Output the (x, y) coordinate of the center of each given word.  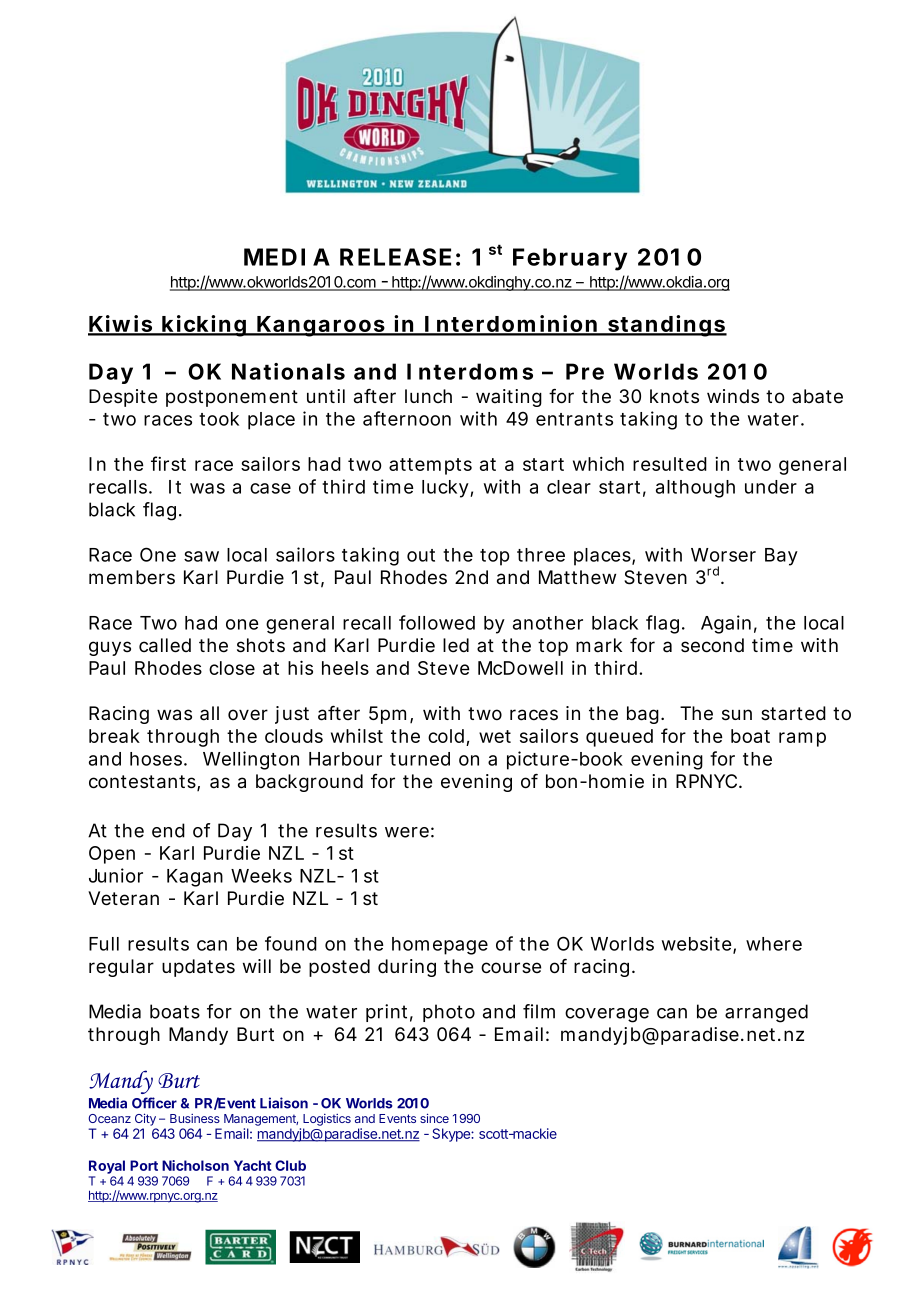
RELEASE (395, 257)
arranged (766, 1013)
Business (195, 1118)
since (434, 1118)
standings (666, 326)
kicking (203, 326)
